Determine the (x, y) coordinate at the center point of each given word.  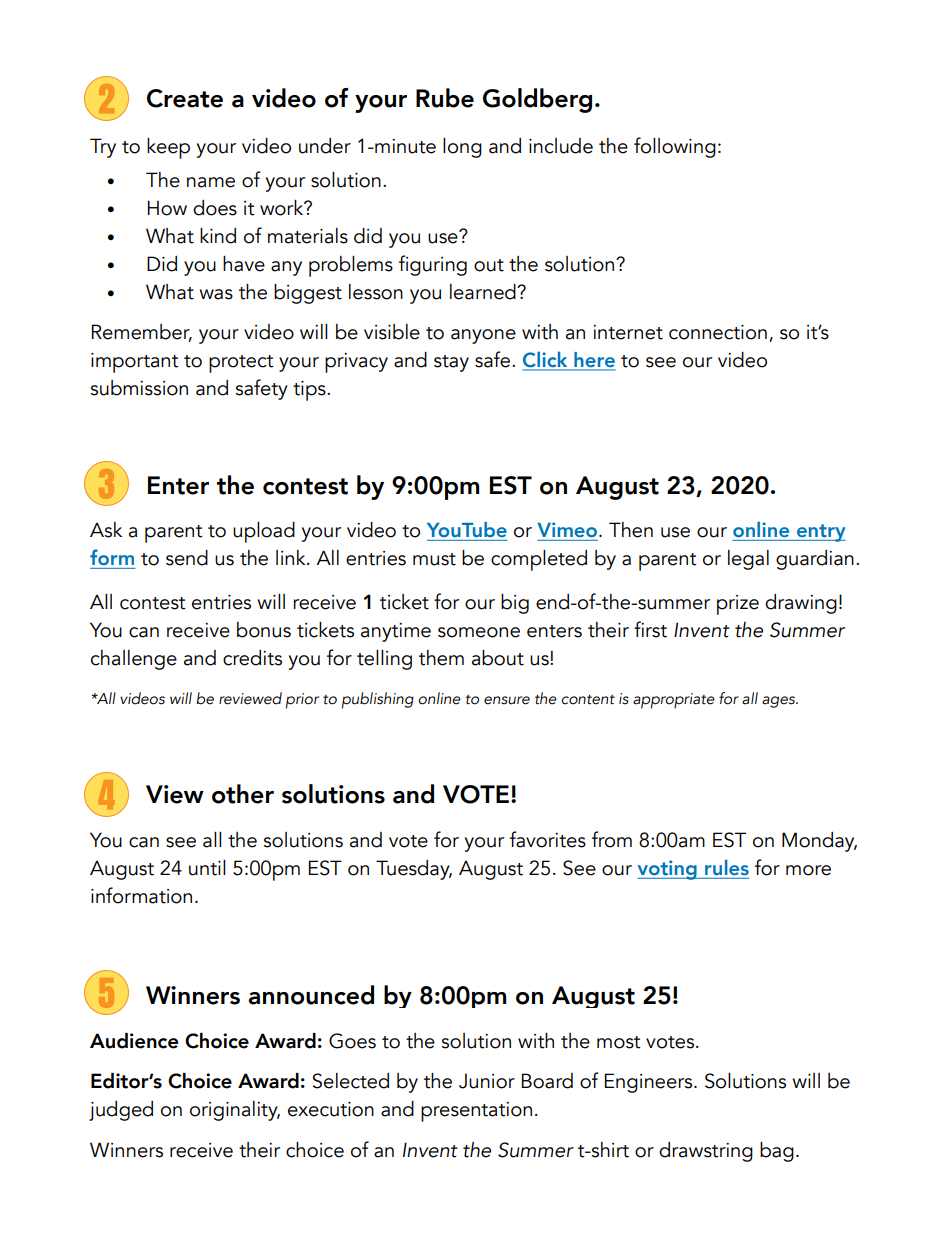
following (675, 147)
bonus (264, 630)
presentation (476, 1112)
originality (235, 1111)
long (462, 148)
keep (168, 148)
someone (479, 632)
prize (738, 605)
